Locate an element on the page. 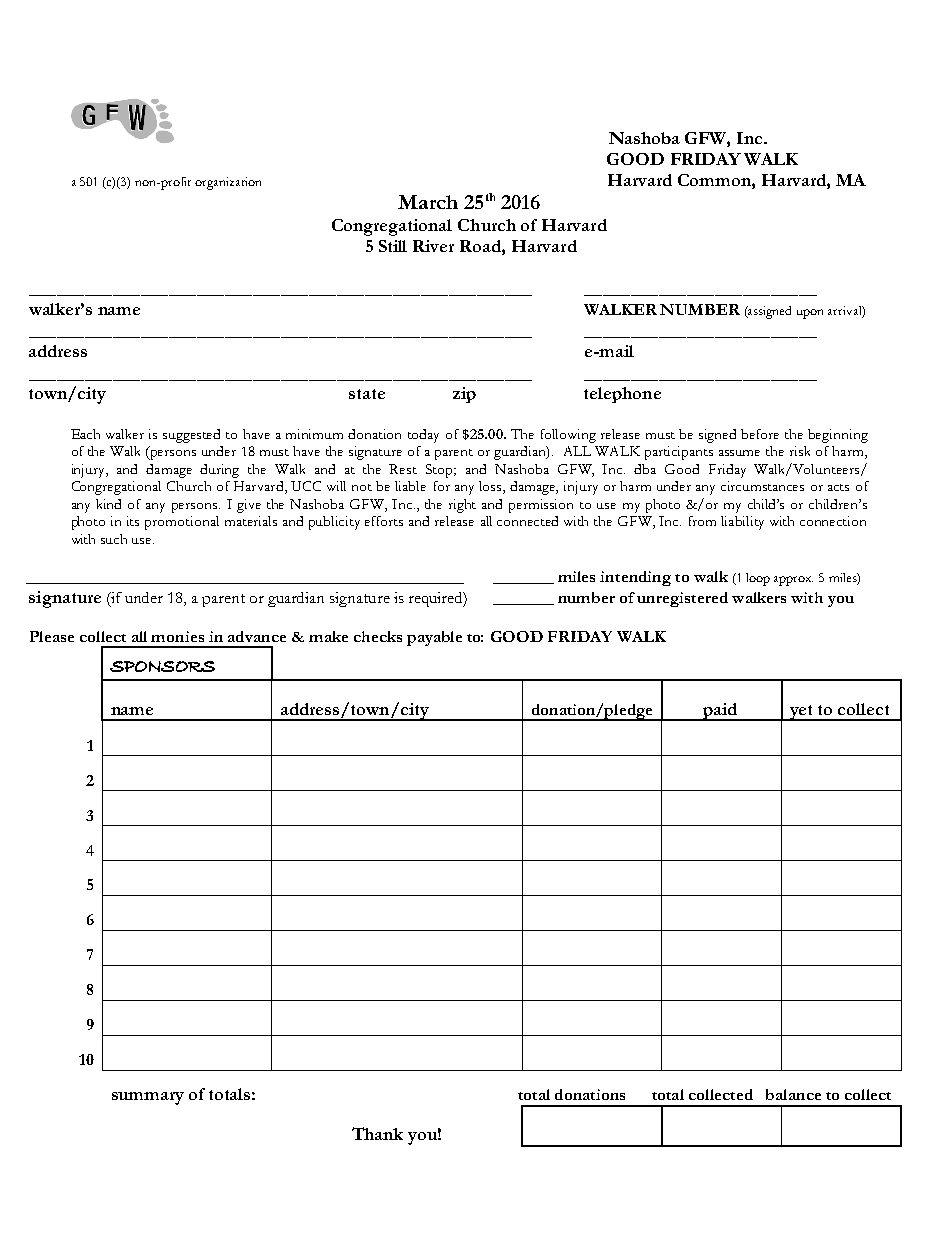  SPONSORS is located at coordinates (162, 666).
